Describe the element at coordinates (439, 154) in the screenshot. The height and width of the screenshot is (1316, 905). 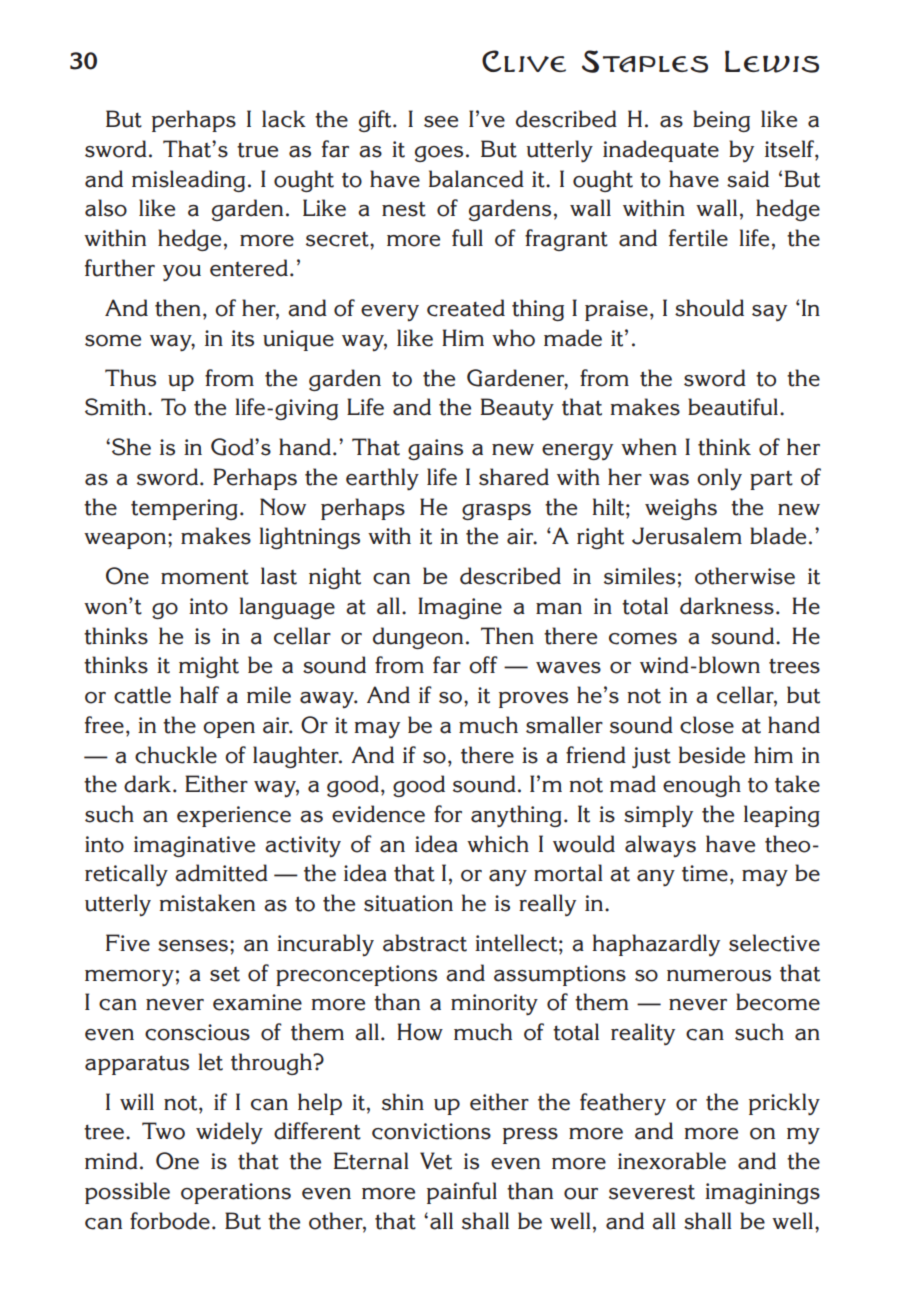
I see `goes` at that location.
